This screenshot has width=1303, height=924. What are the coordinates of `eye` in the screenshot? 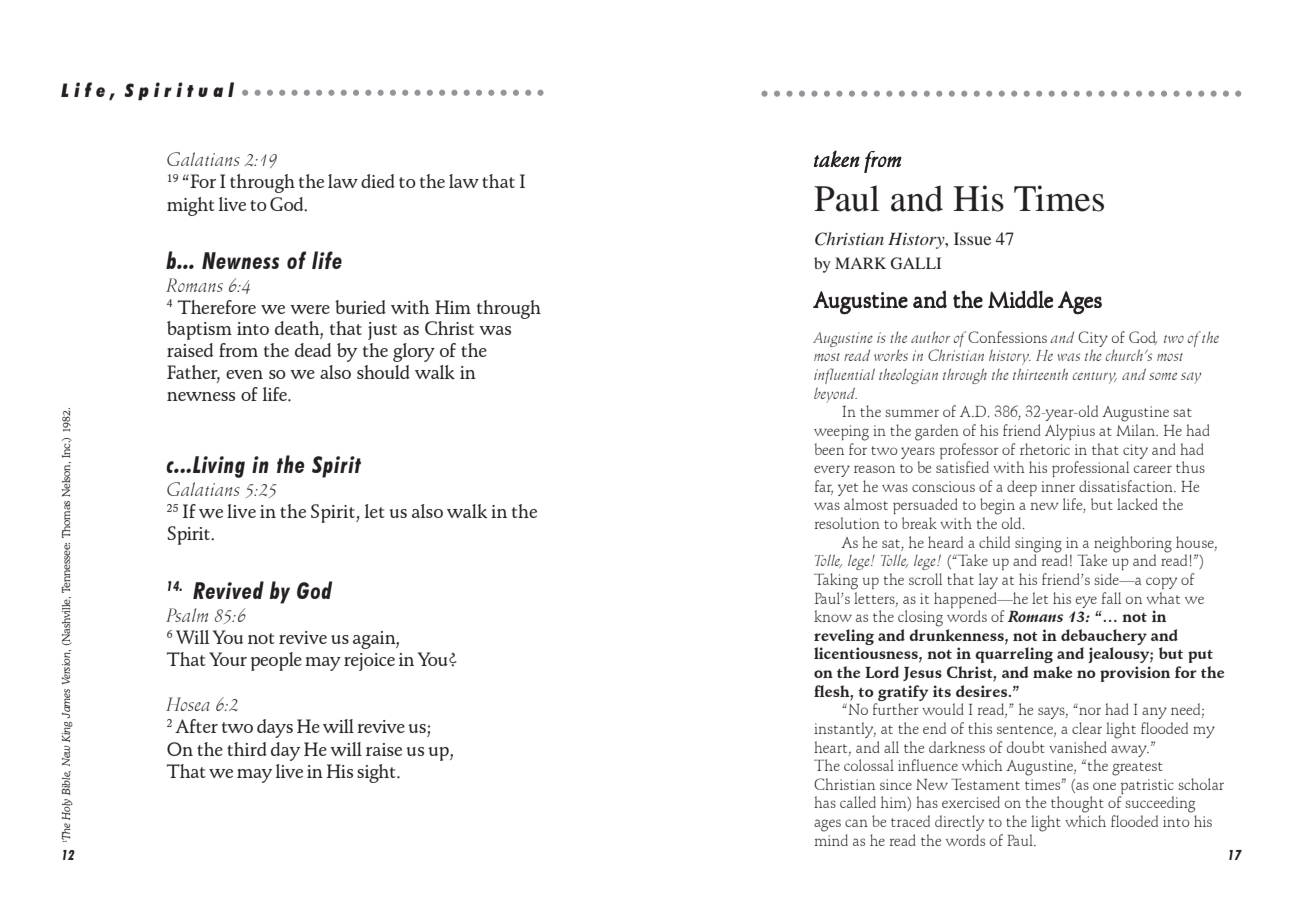 It's located at (1086, 602).
